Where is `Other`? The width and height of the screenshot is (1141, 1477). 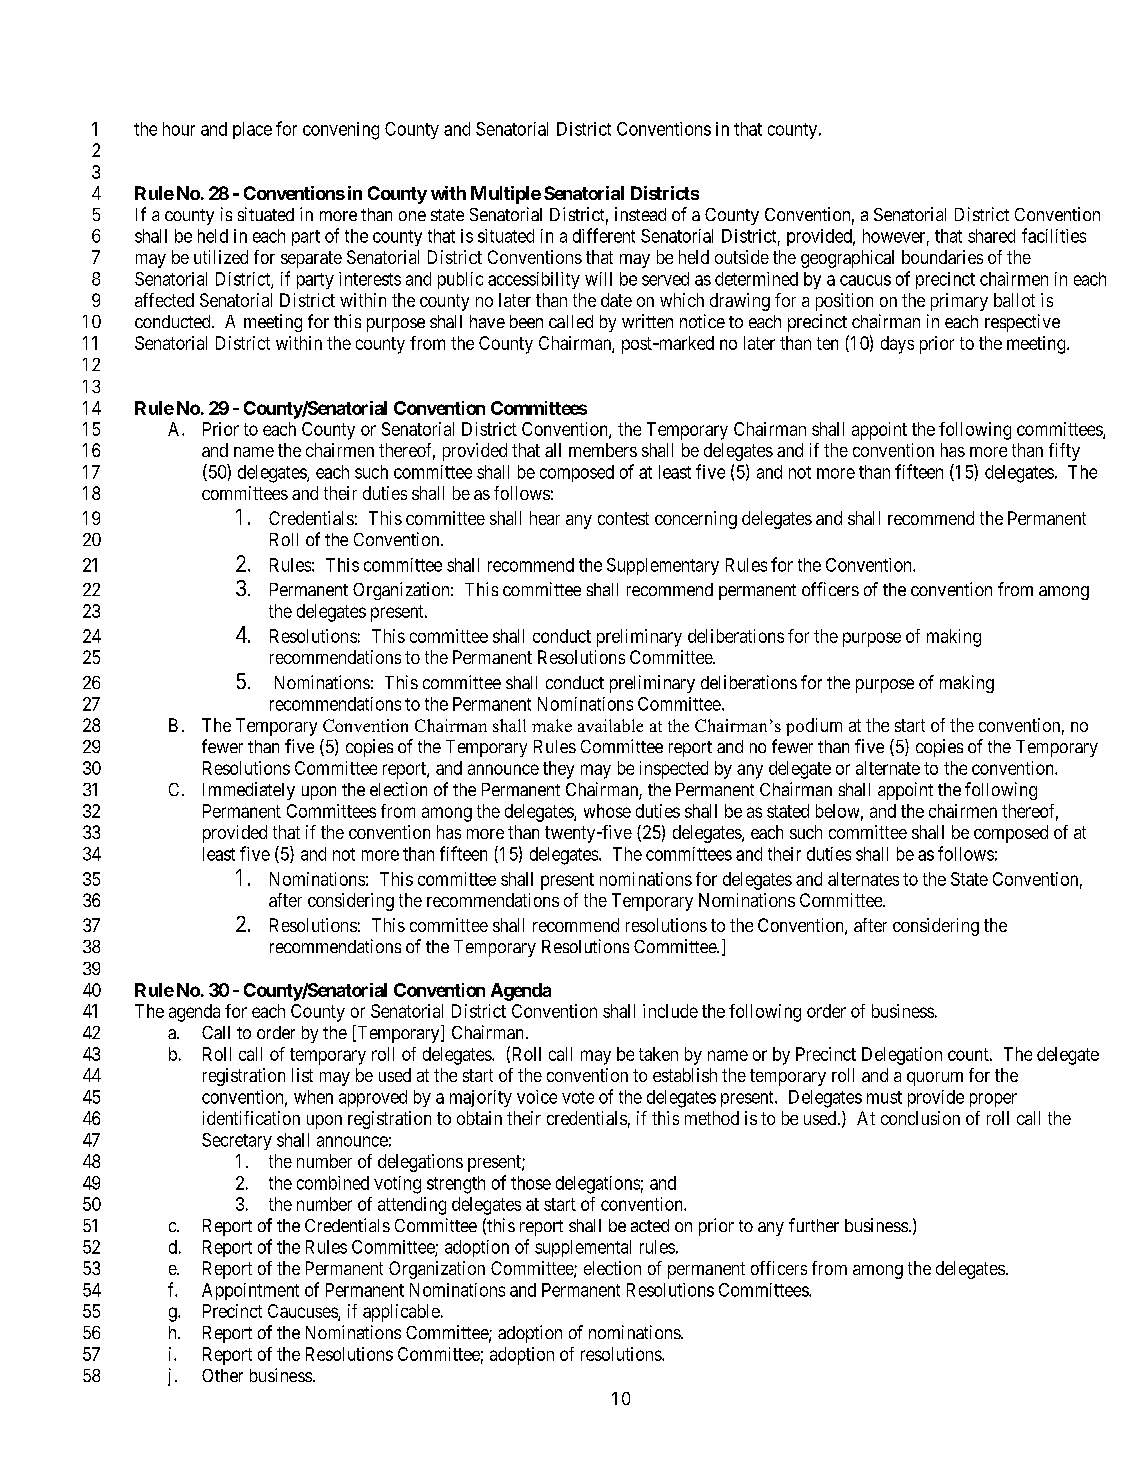
Other is located at coordinates (222, 1375).
